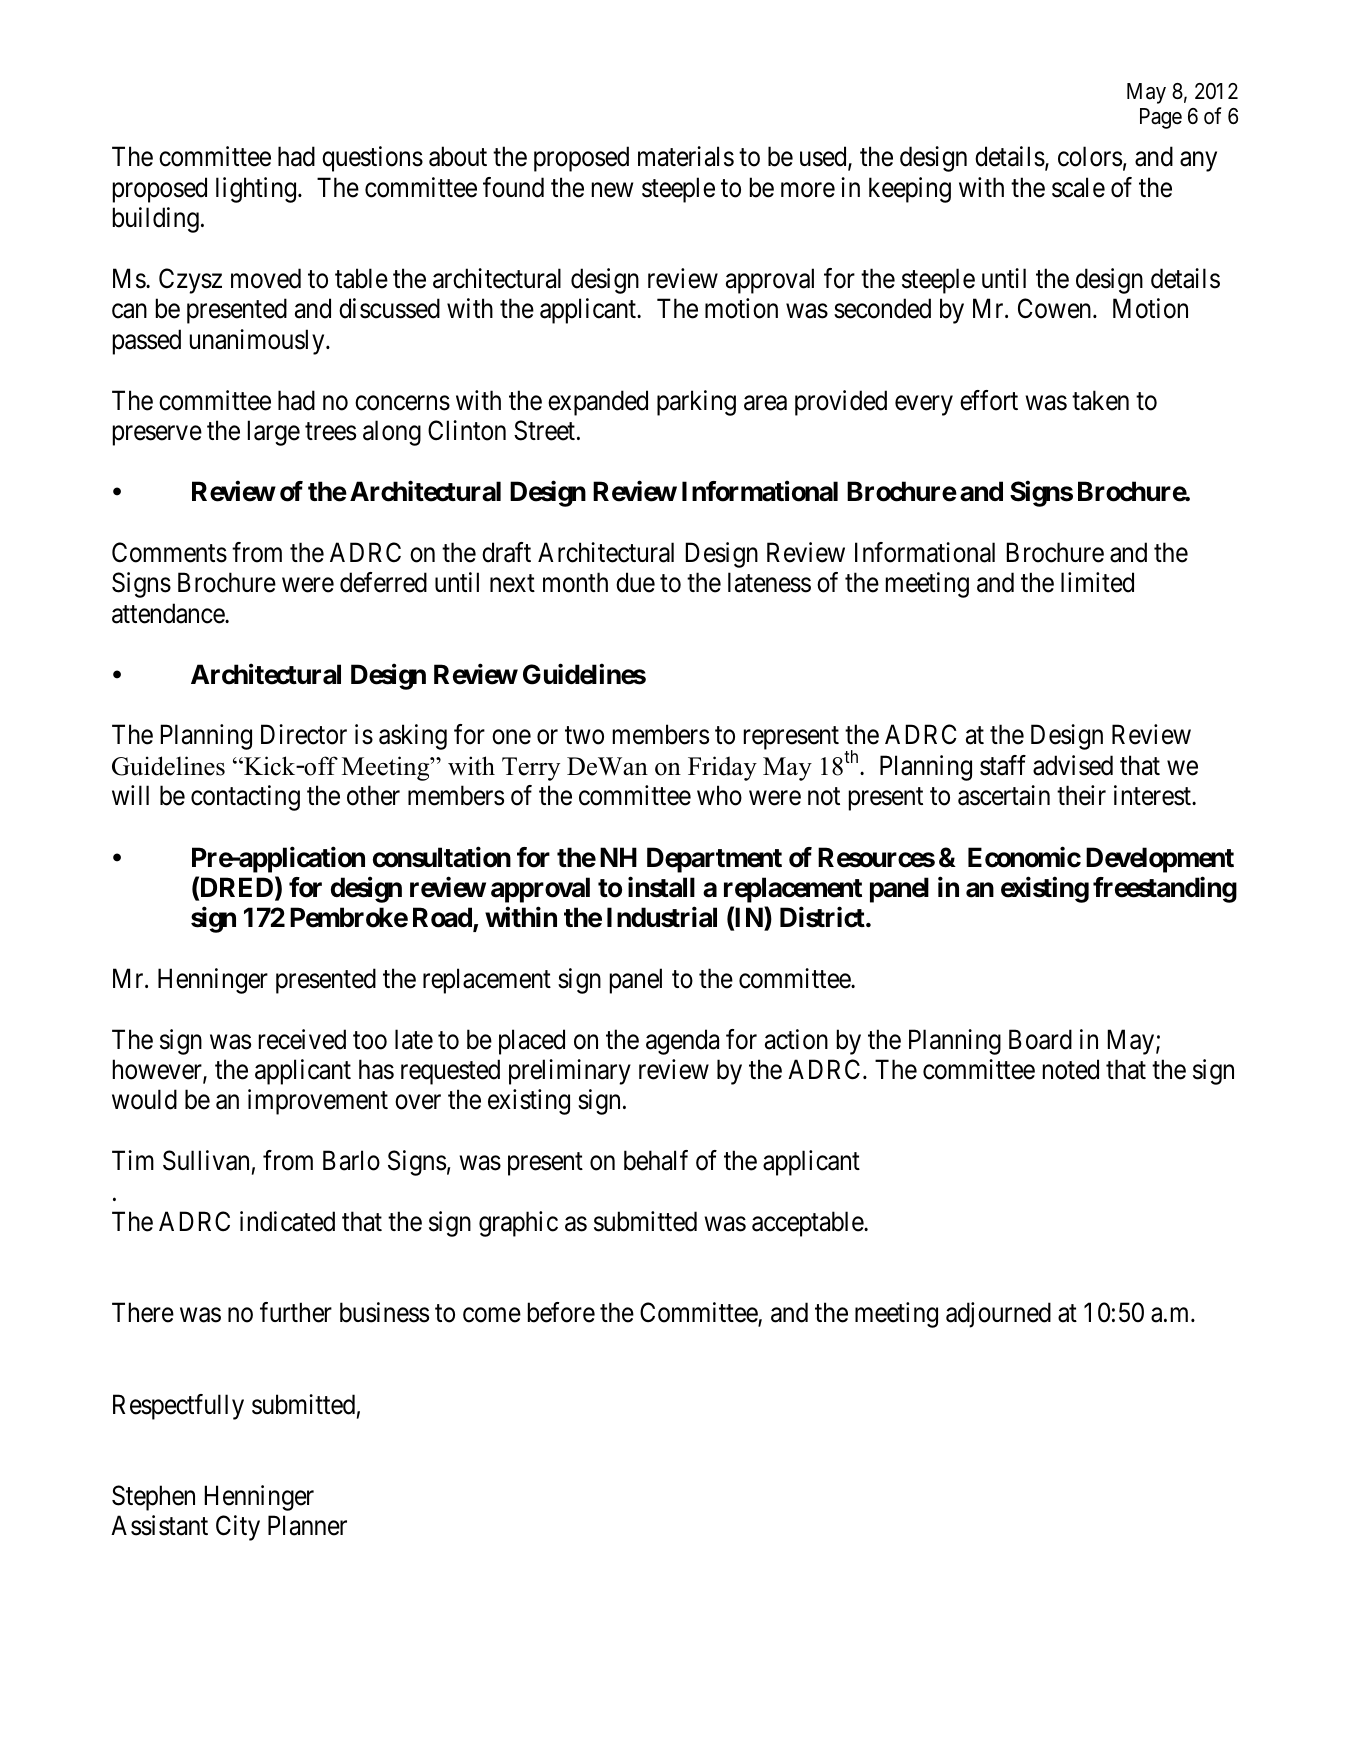  I want to click on new, so click(612, 190).
